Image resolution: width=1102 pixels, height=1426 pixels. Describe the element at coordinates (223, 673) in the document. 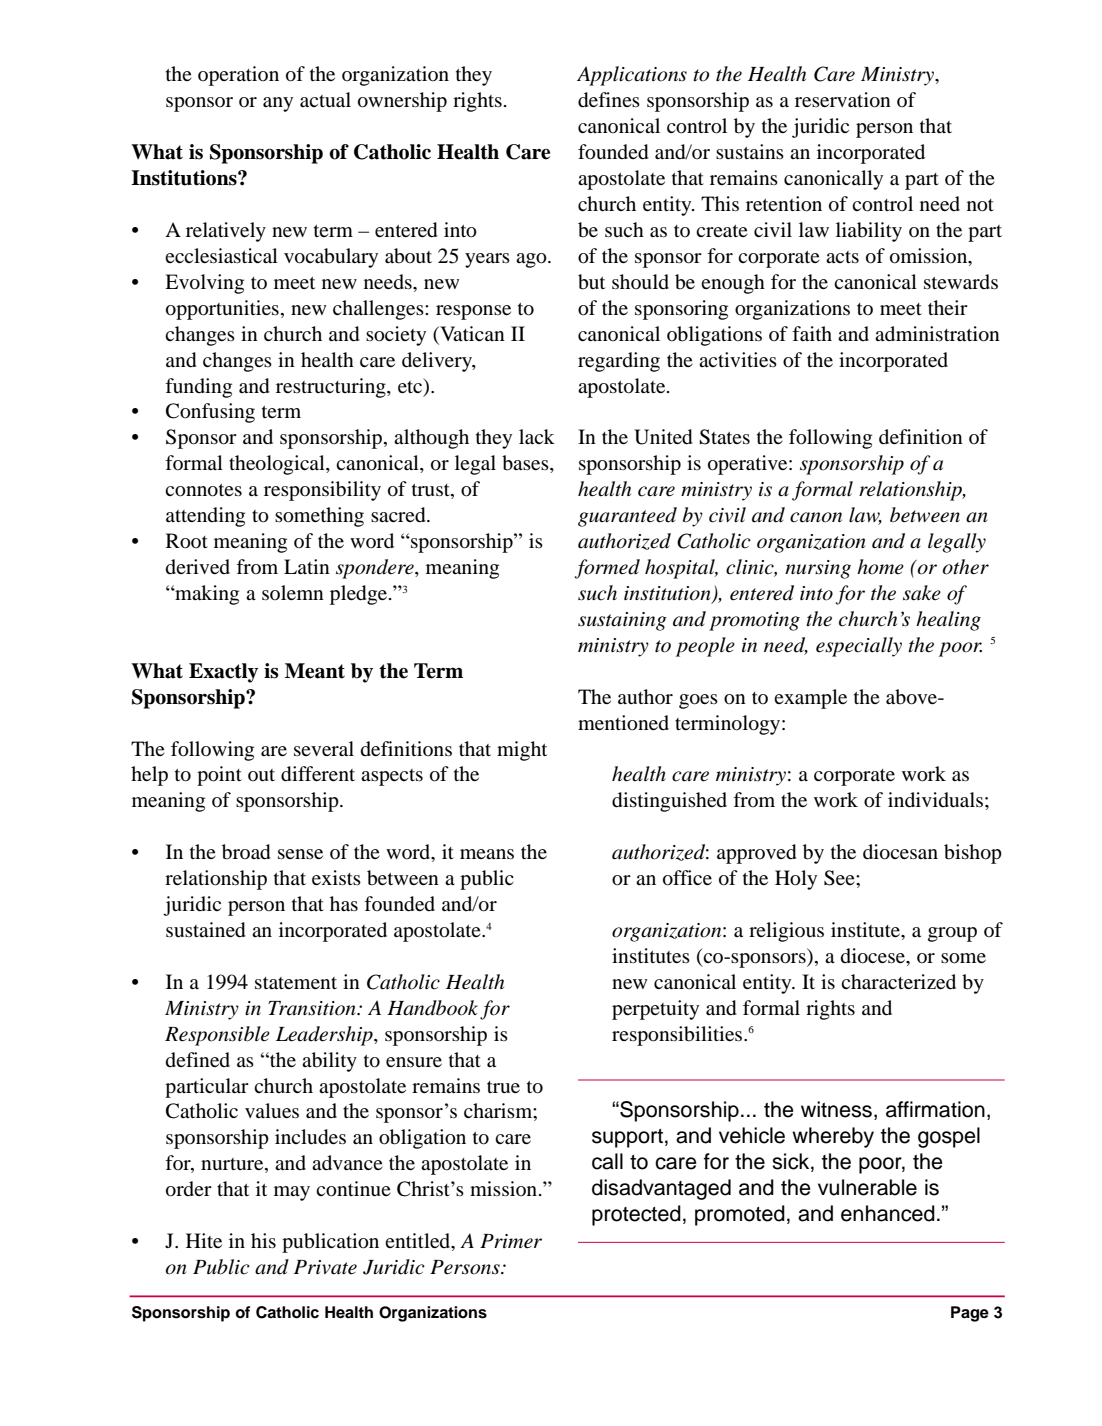

I see `Exactly` at that location.
